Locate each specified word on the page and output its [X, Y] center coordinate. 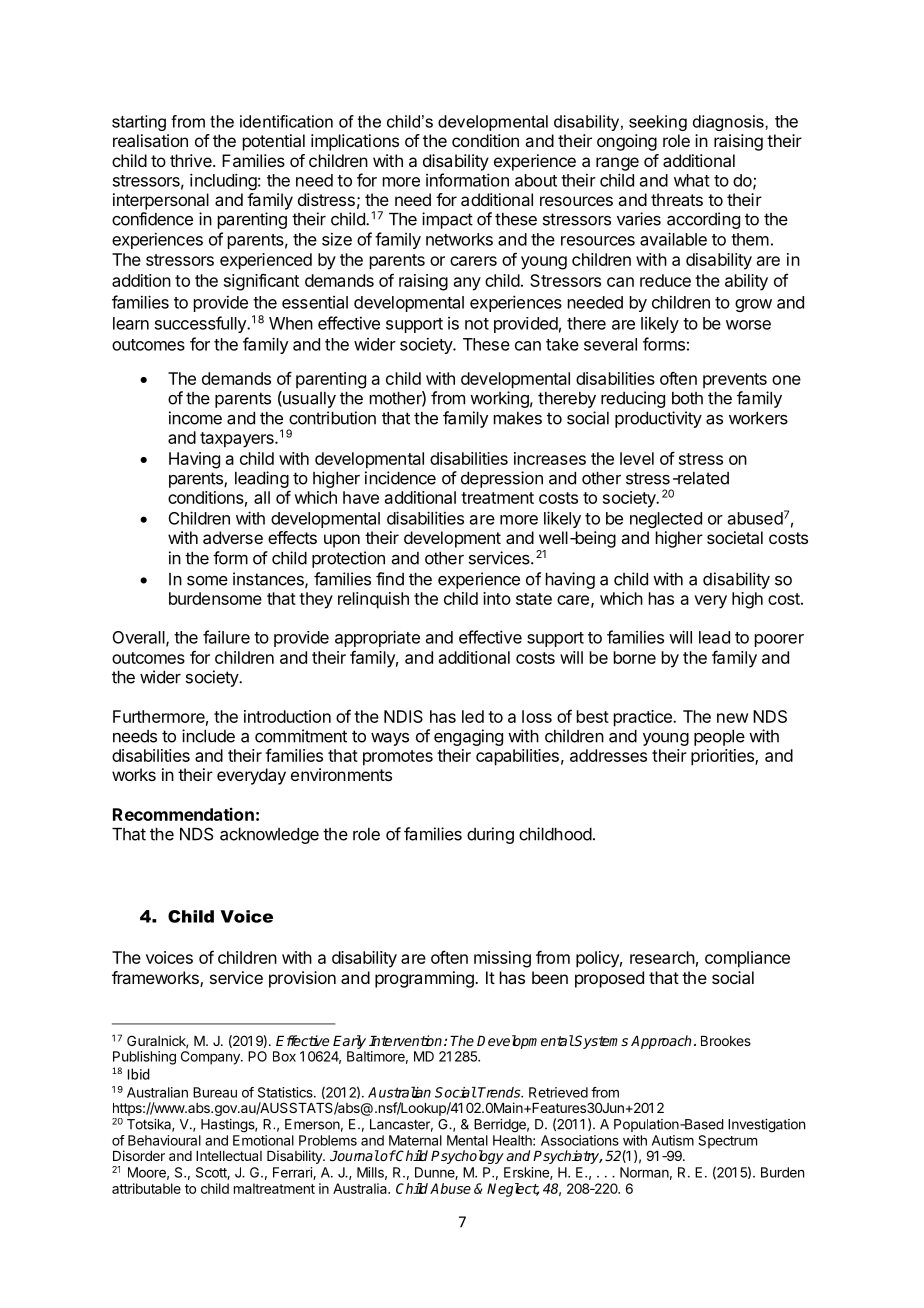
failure [226, 637]
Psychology [467, 1157]
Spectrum [727, 1142]
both [687, 398]
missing [502, 959]
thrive [192, 160]
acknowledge [269, 836]
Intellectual [229, 1156]
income [195, 418]
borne [635, 657]
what [692, 180]
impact [447, 220]
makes [518, 418]
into [497, 598]
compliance [747, 959]
